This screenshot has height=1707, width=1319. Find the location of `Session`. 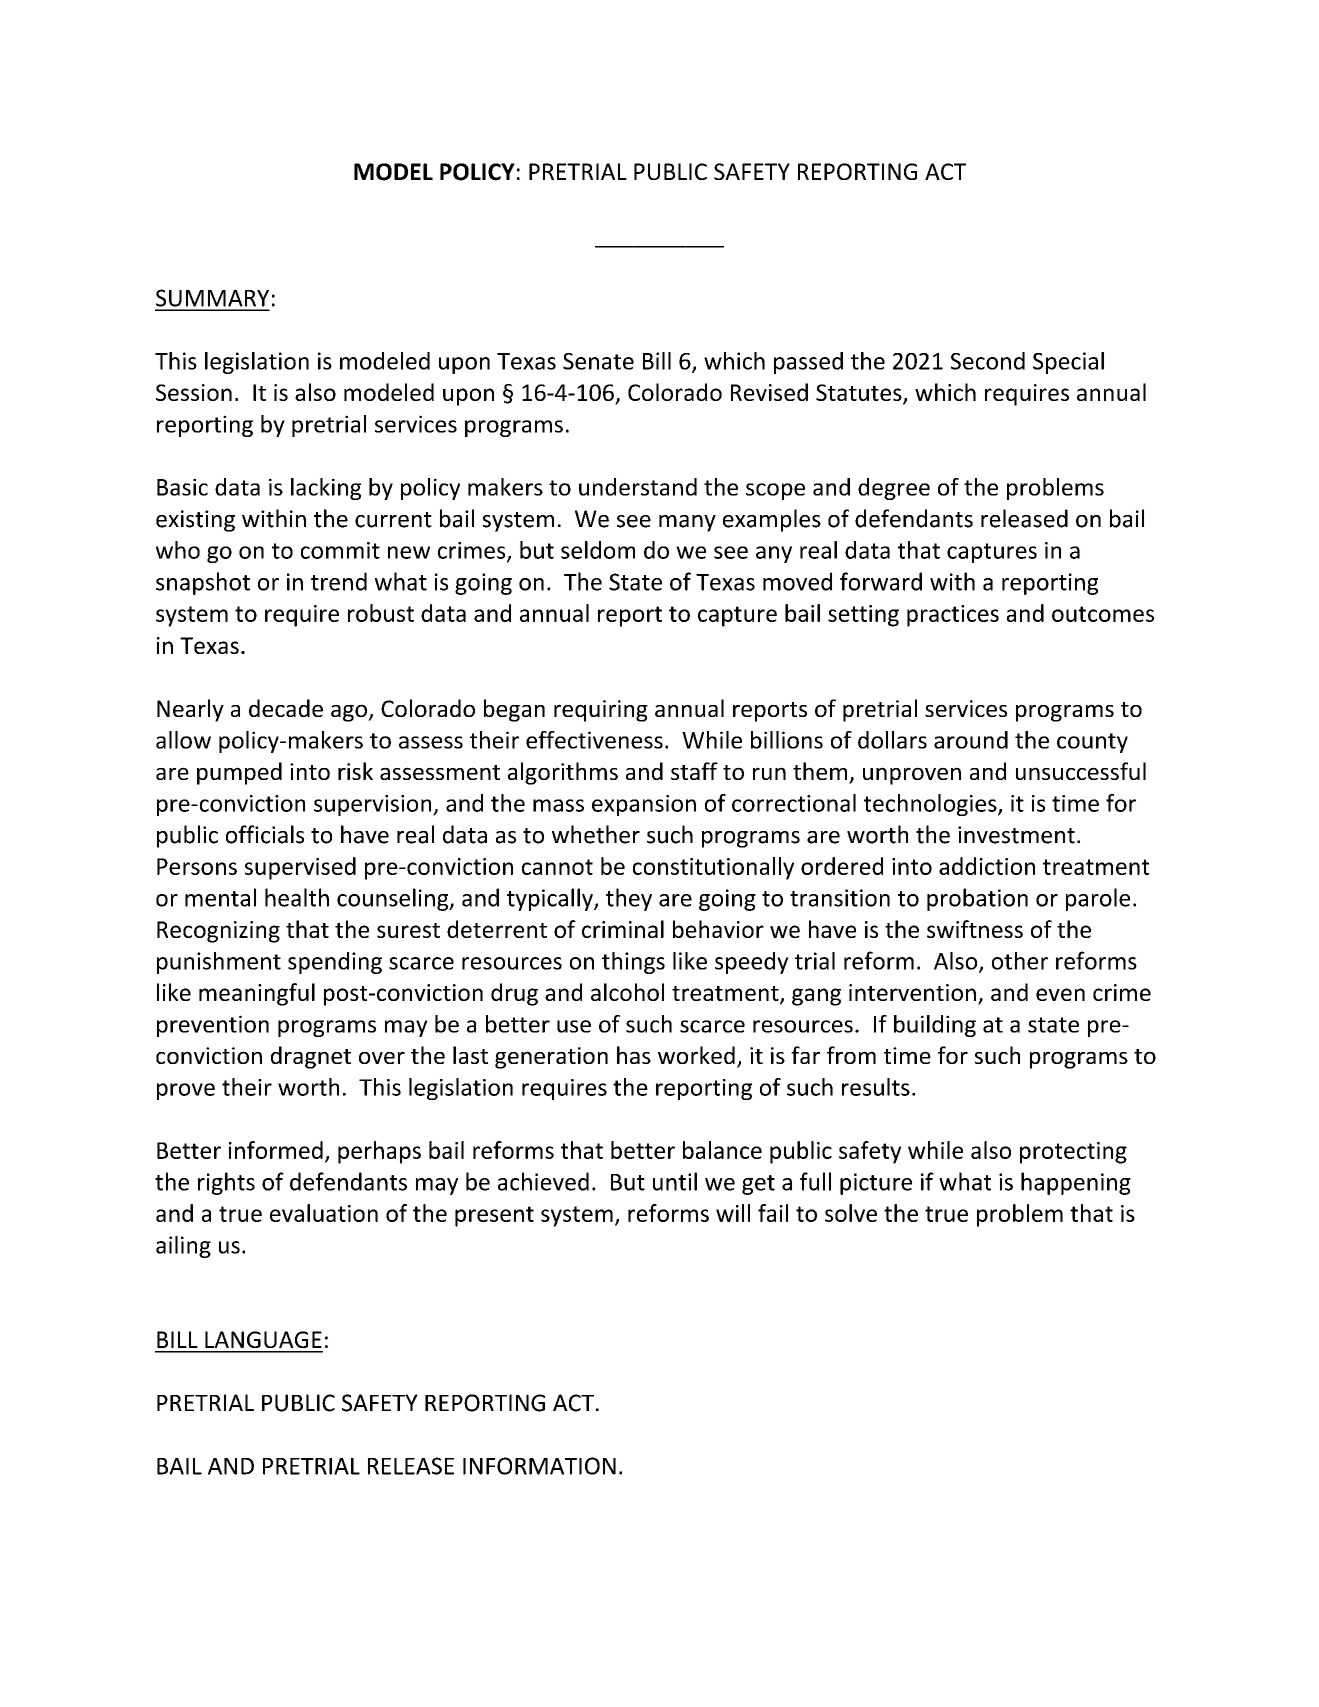

Session is located at coordinates (194, 392).
